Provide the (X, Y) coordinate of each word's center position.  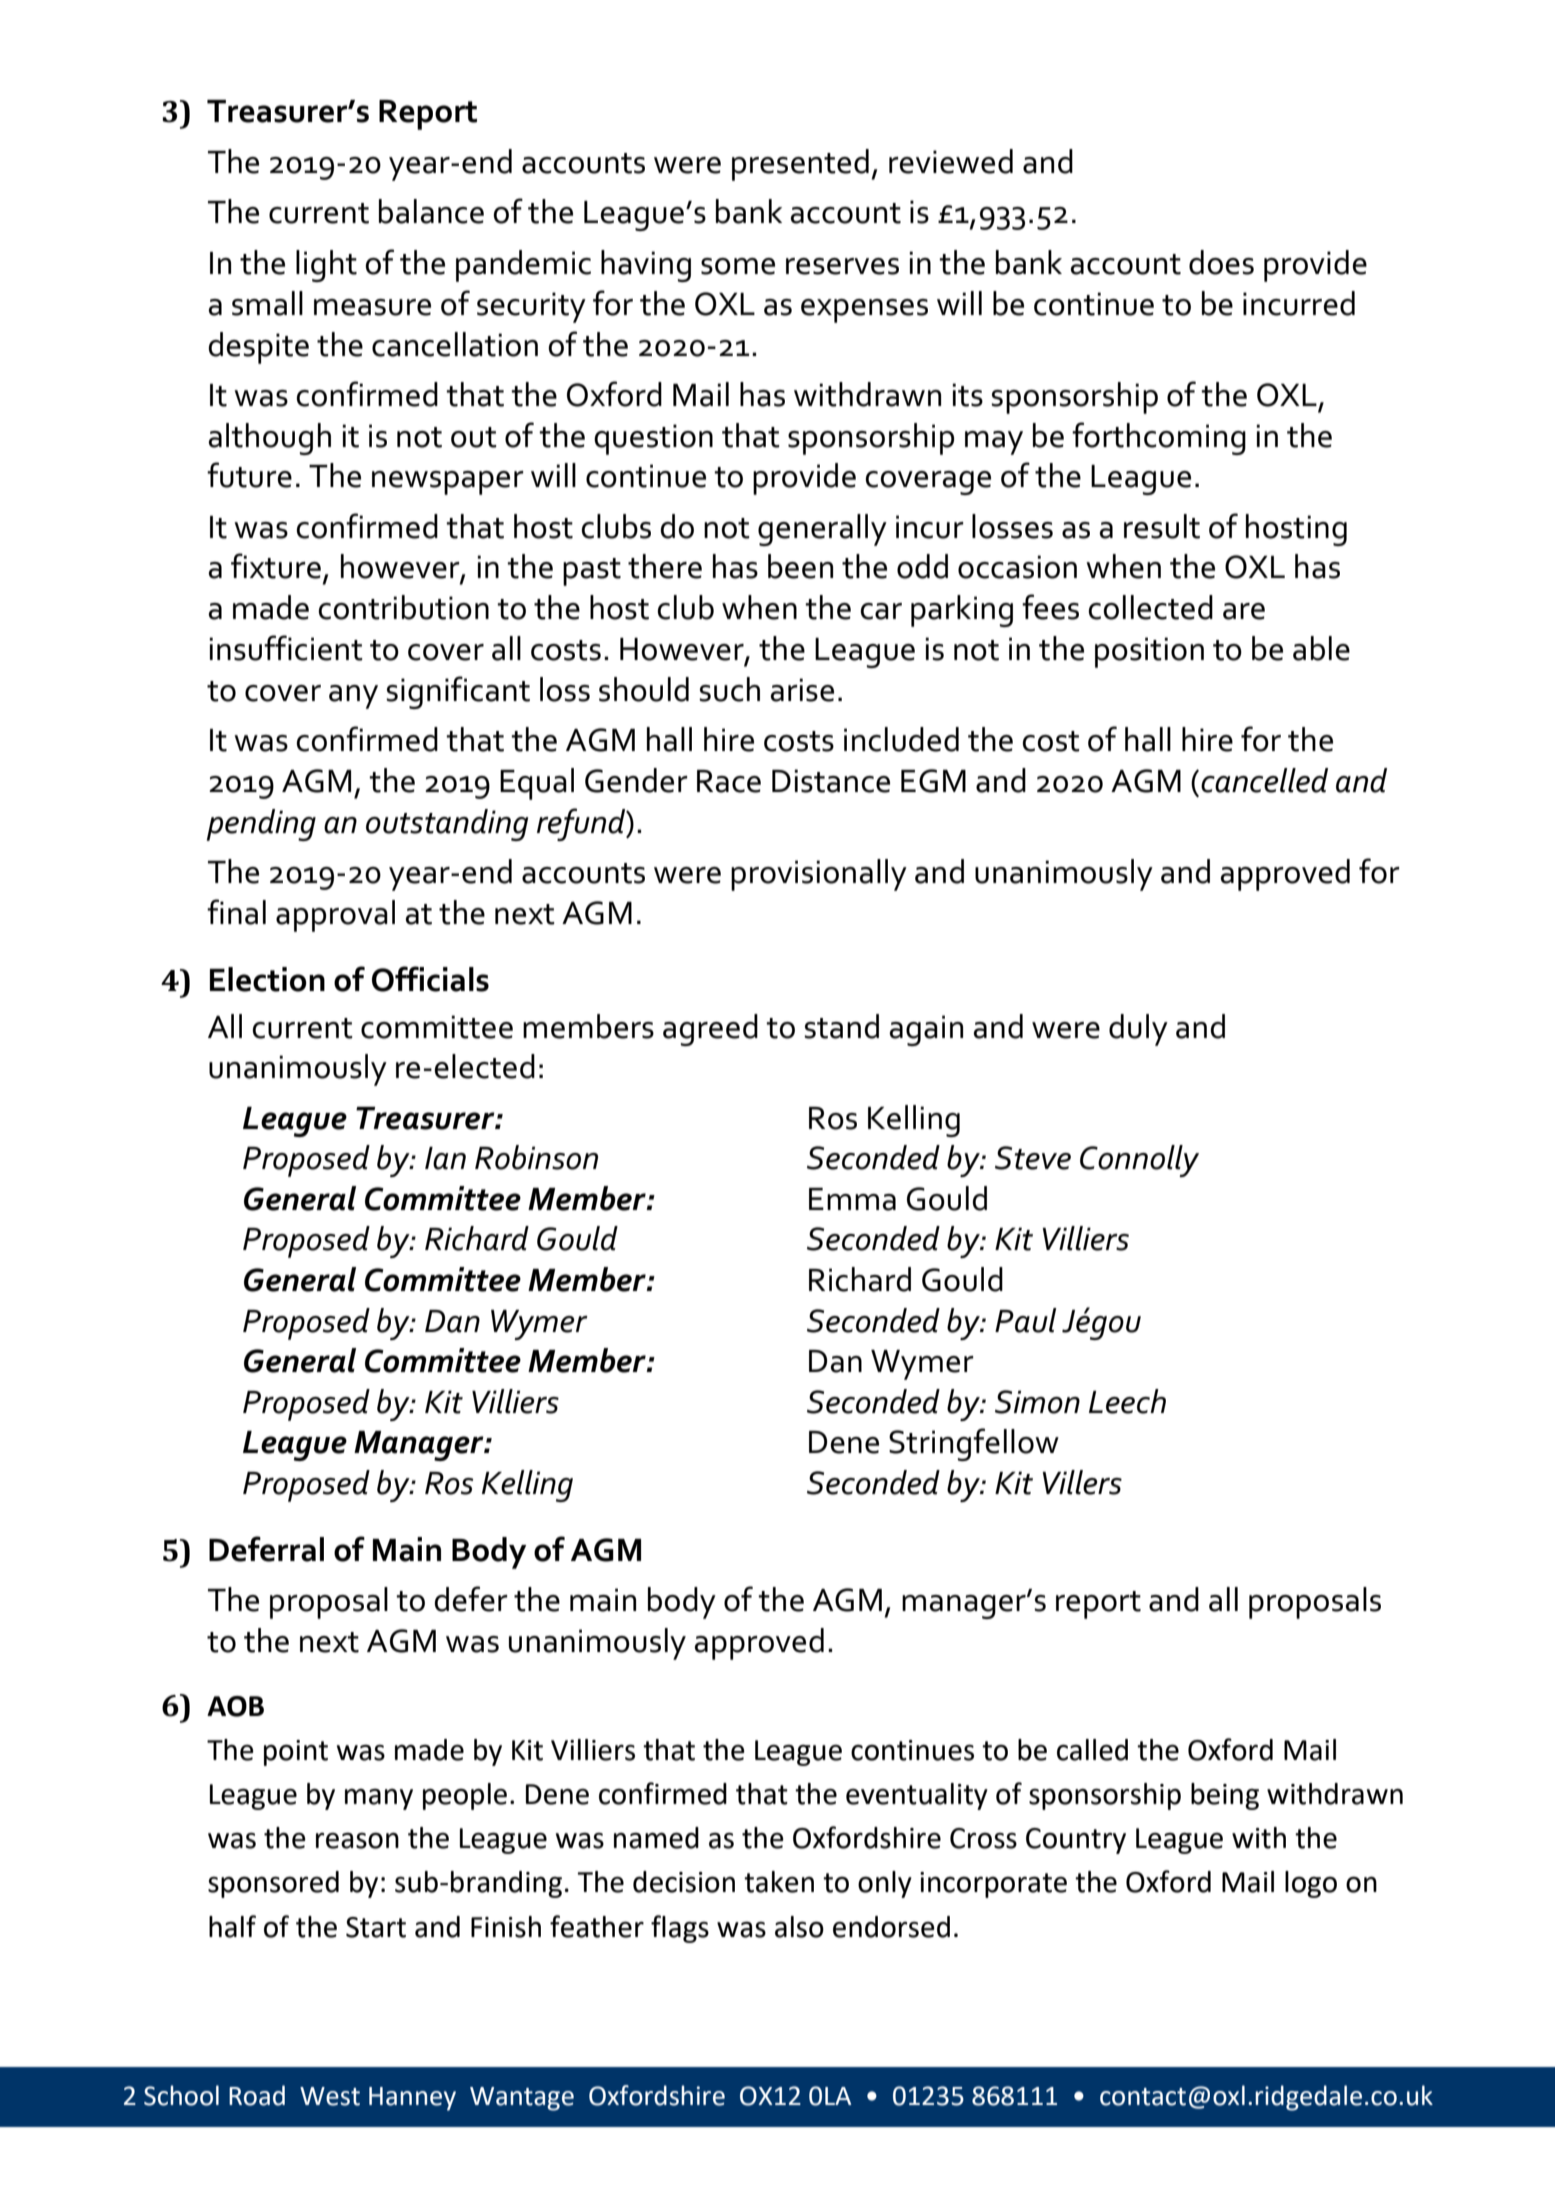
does (1221, 262)
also (799, 1927)
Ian (445, 1158)
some (738, 266)
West (330, 2096)
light (326, 266)
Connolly (1139, 1161)
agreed (710, 1030)
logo (1311, 1884)
